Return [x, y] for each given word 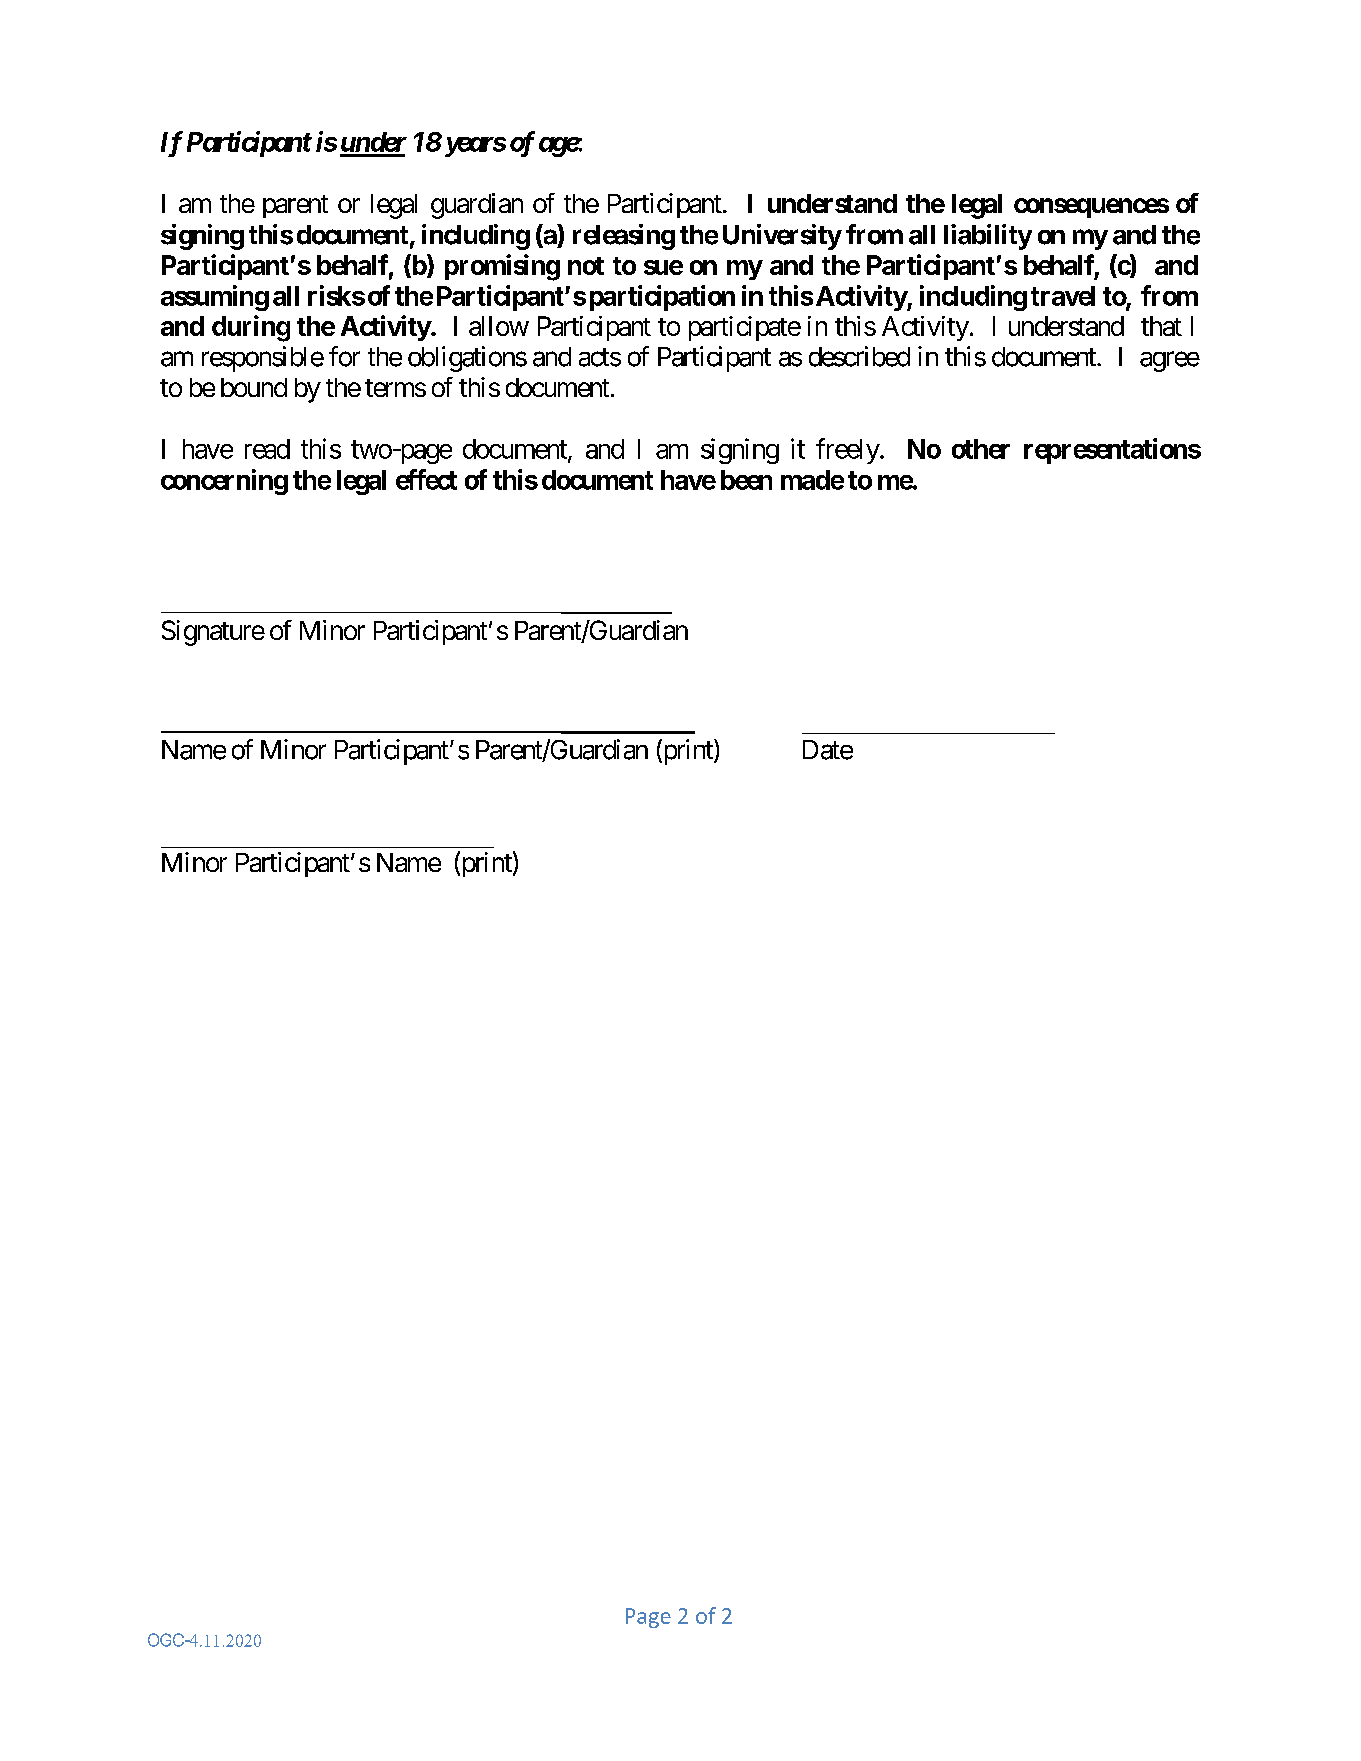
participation [662, 298]
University [782, 237]
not [586, 266]
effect [426, 479]
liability [988, 237]
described [859, 356]
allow [499, 326]
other [981, 449]
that [1161, 326]
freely [848, 451]
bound [254, 387]
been [746, 480]
